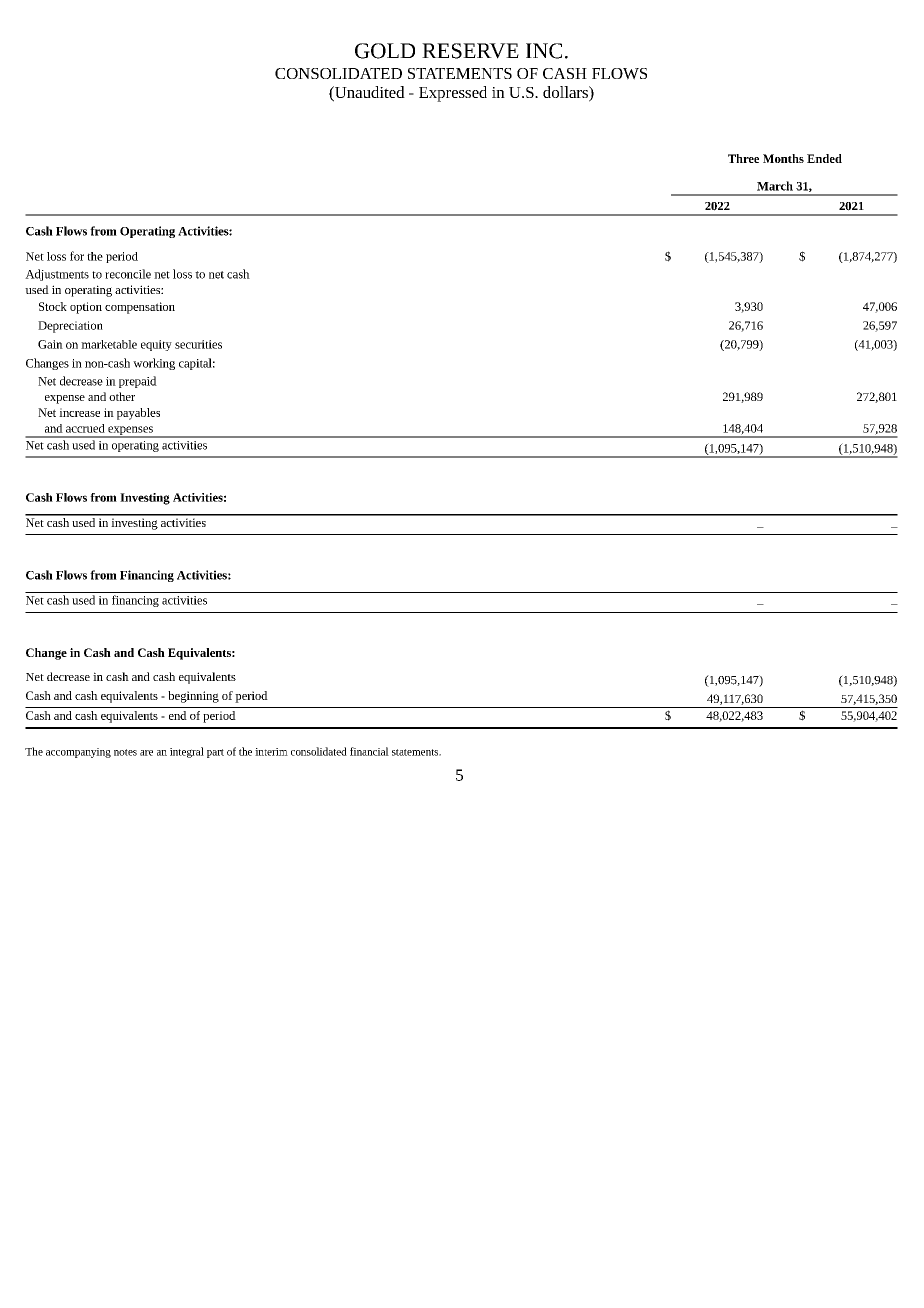  I want to click on beginning, so click(193, 697).
